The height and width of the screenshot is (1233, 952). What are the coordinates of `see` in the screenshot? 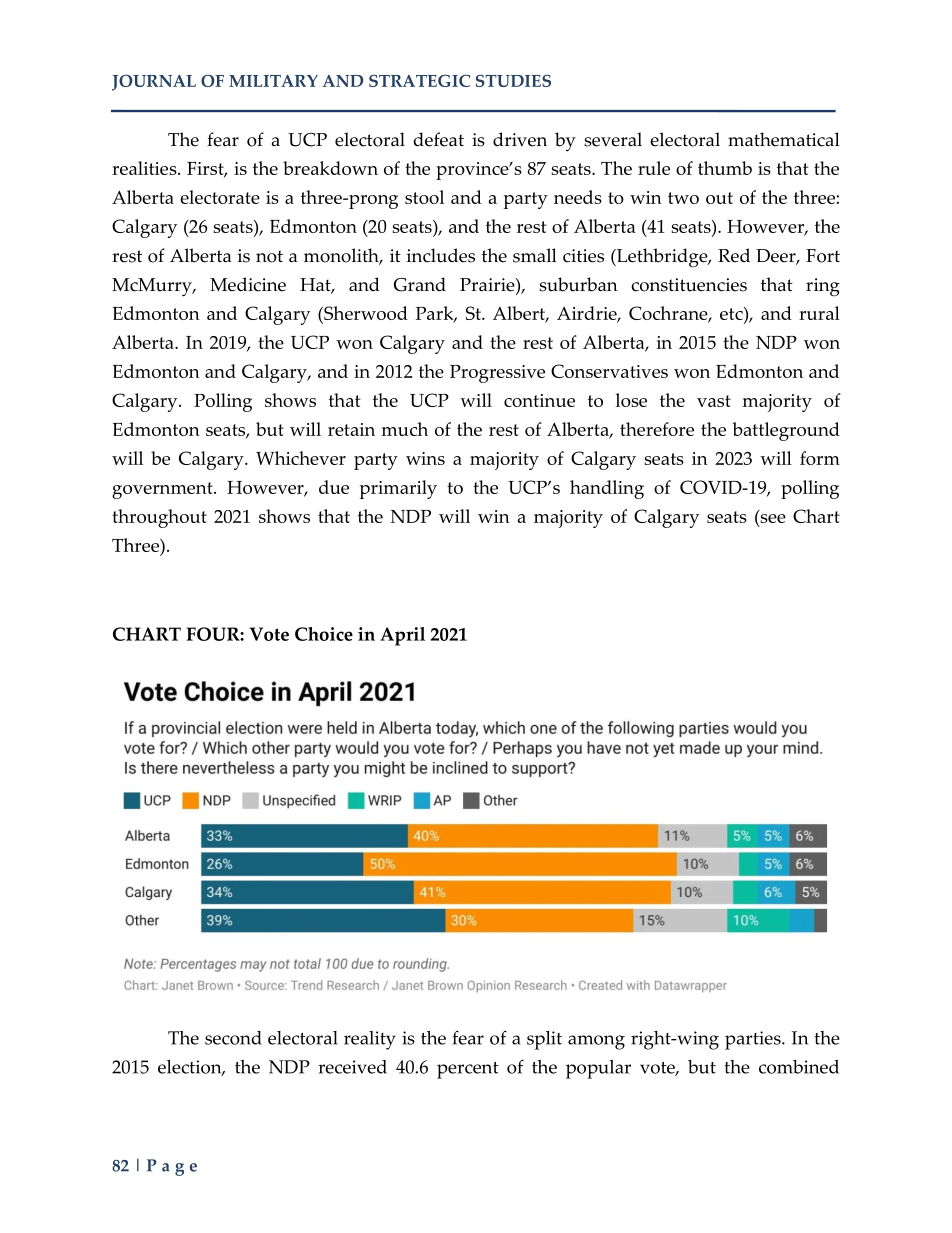 It's located at (772, 518).
